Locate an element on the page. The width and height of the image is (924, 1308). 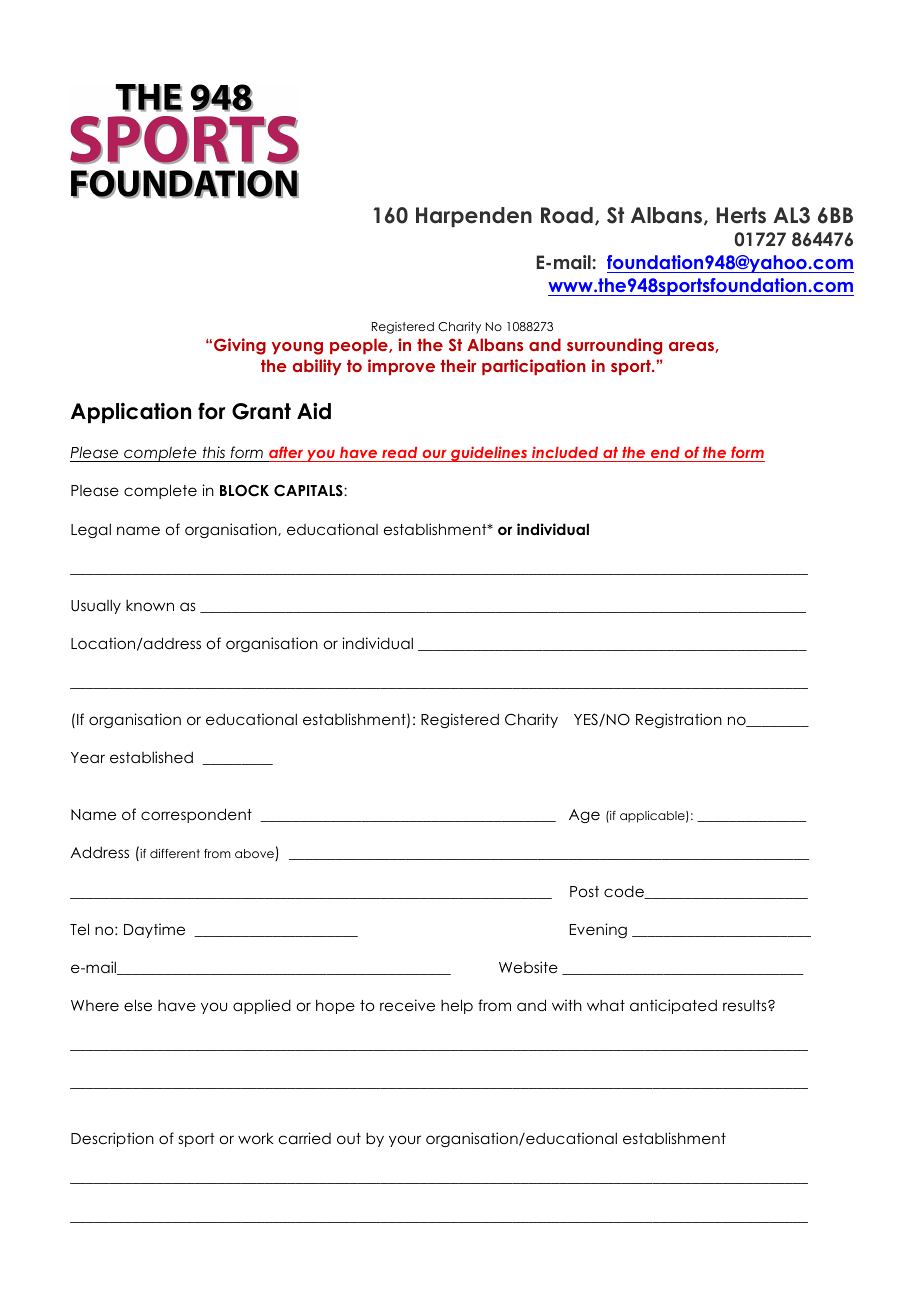
your is located at coordinates (405, 1141).
